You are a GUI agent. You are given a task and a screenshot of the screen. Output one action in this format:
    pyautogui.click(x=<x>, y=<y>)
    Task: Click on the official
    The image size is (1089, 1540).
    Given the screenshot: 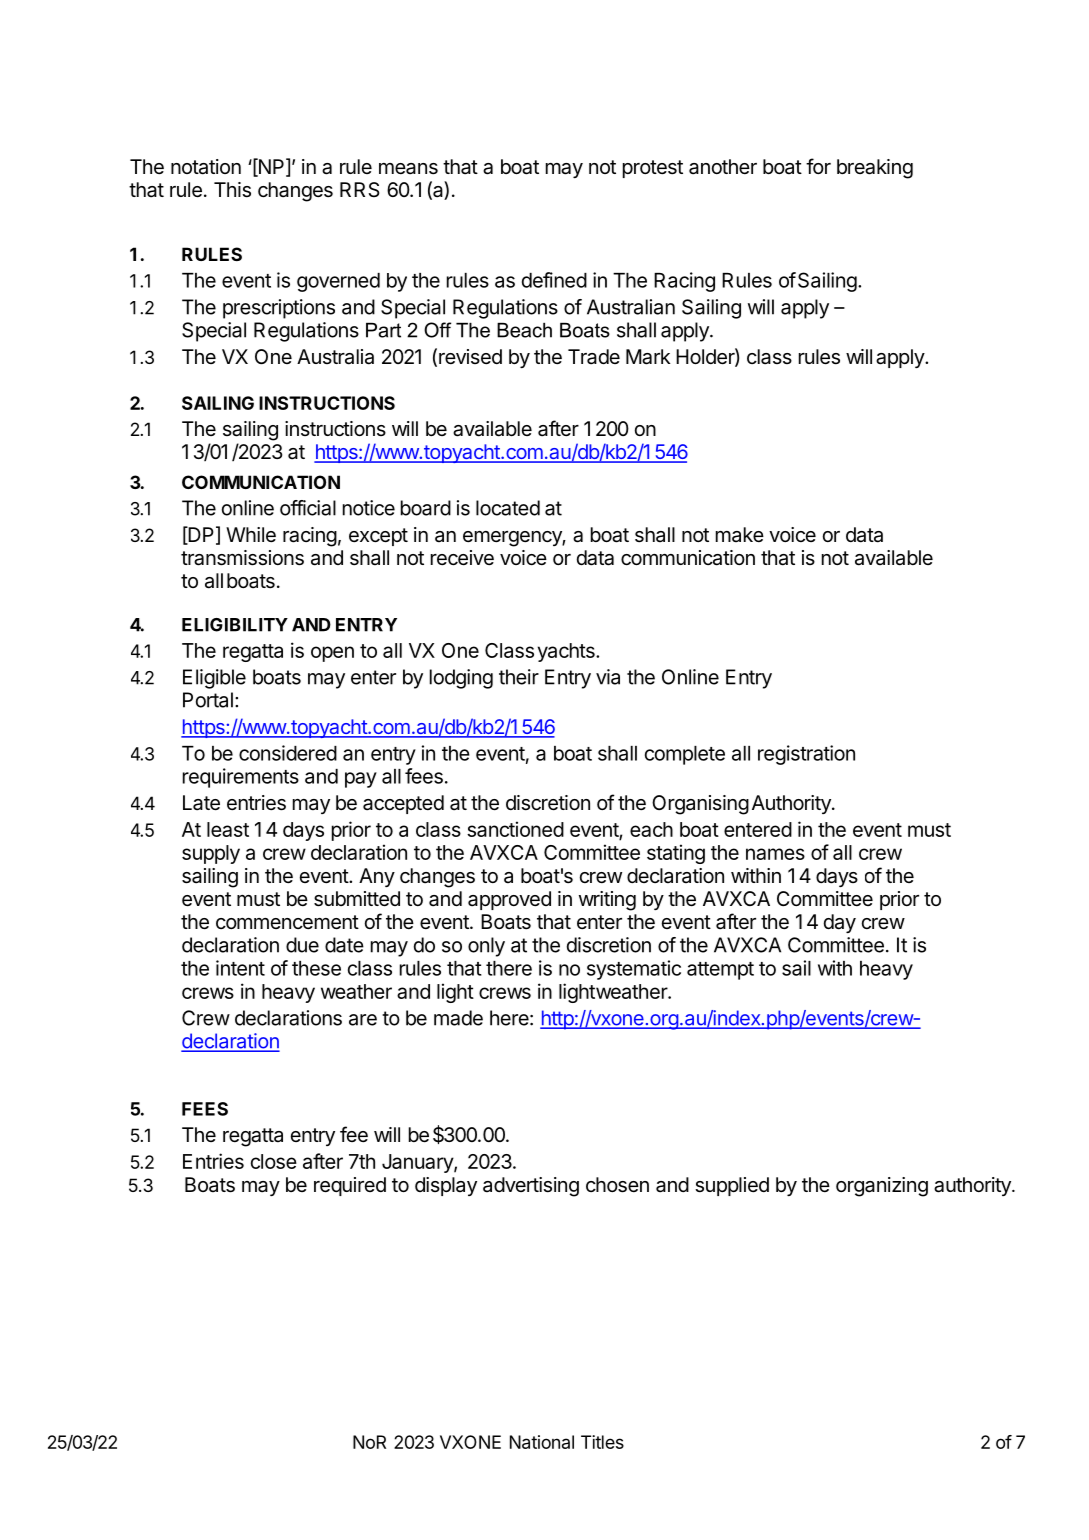 What is the action you would take?
    pyautogui.click(x=308, y=508)
